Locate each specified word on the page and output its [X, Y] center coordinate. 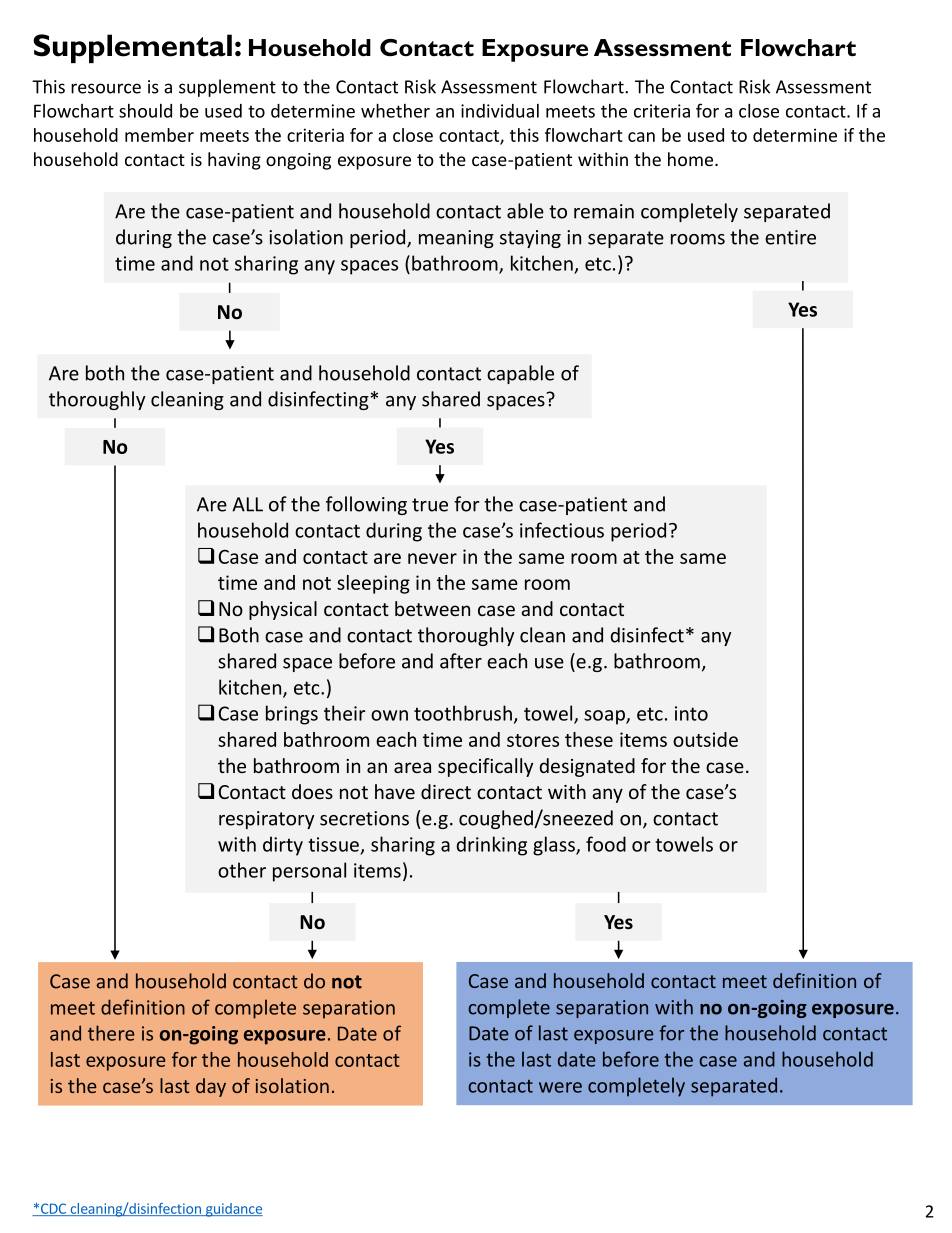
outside [705, 739]
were [560, 1087]
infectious [562, 530]
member [159, 135]
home [692, 159]
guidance [233, 1210]
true [430, 505]
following [366, 505]
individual [500, 111]
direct [446, 791]
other [242, 870]
